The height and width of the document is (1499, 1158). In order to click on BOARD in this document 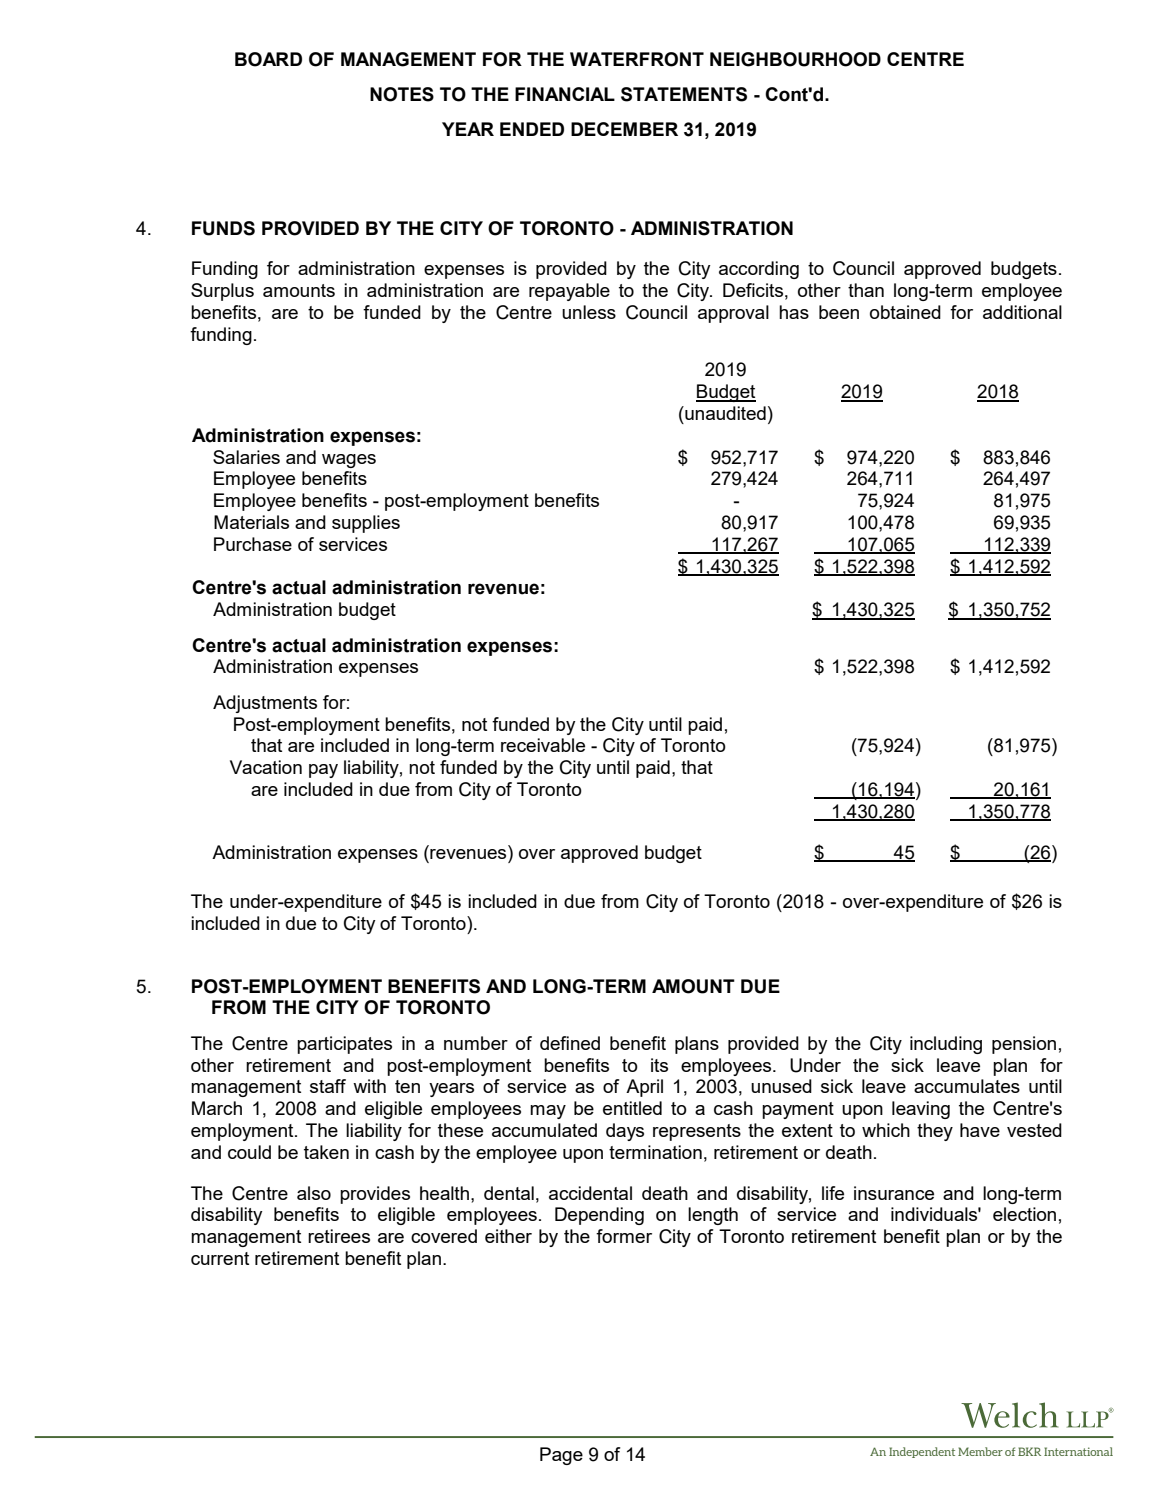, I will do `click(268, 59)`.
